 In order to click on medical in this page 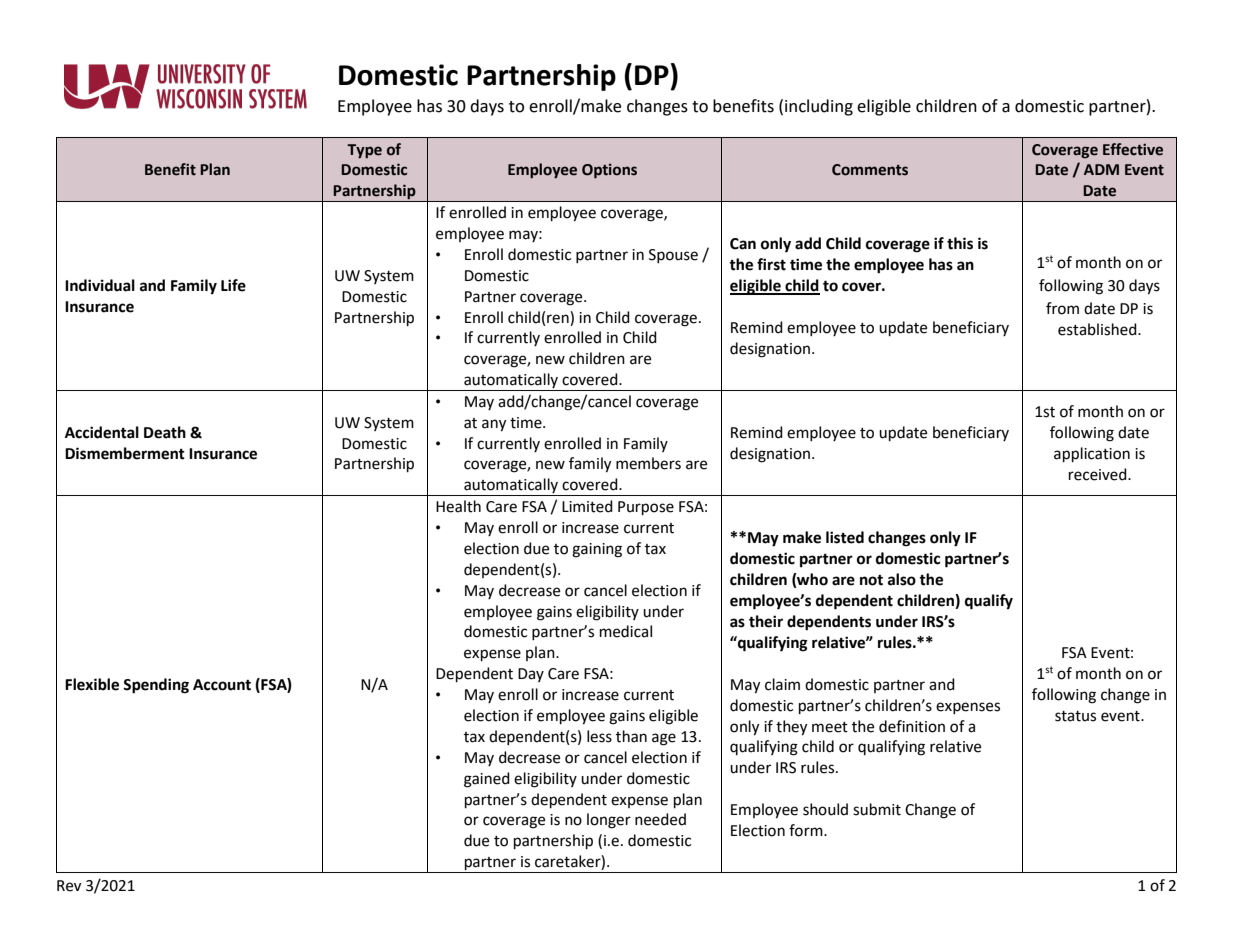, I will do `click(626, 631)`.
